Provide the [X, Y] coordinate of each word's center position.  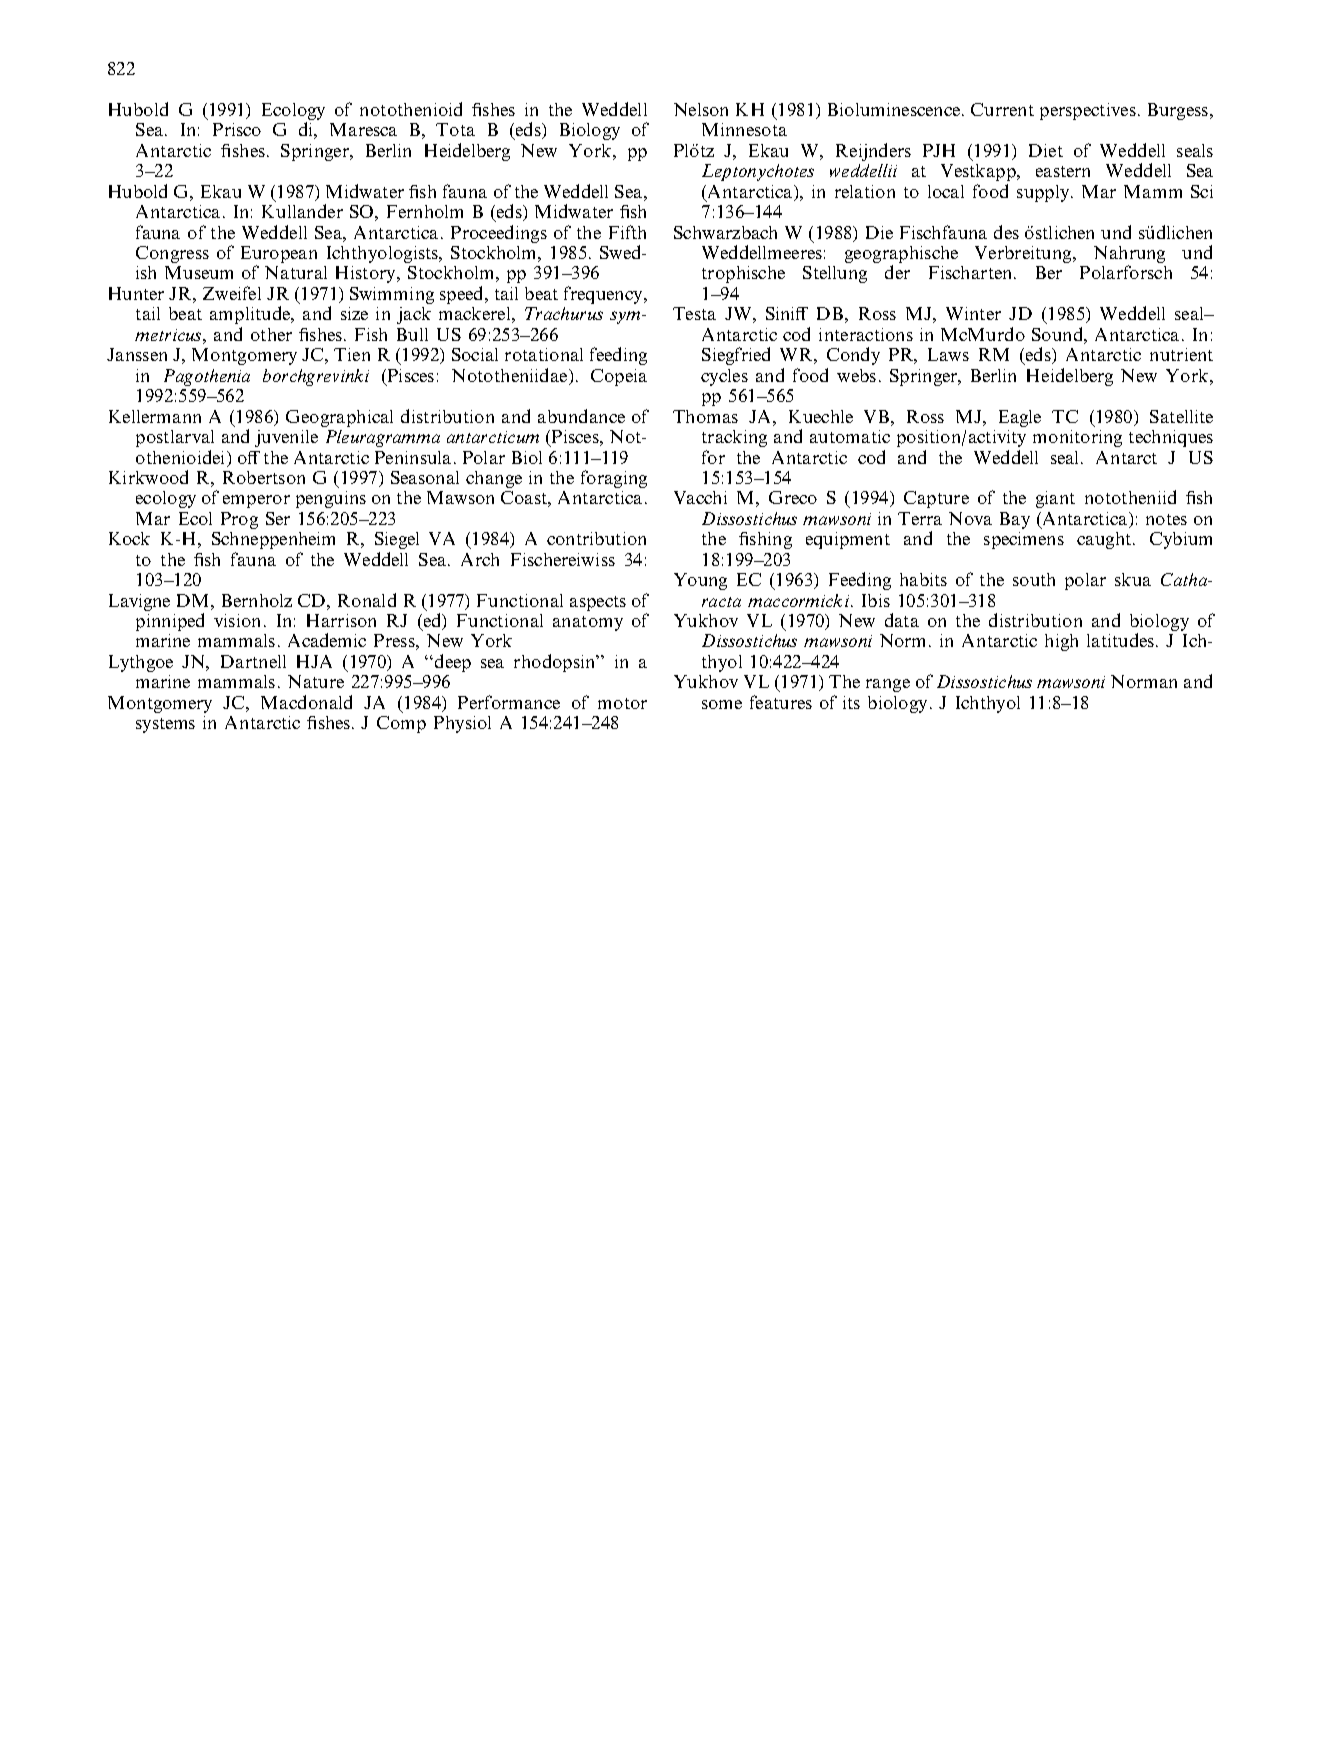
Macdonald [306, 702]
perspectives [1088, 111]
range [888, 685]
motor [622, 703]
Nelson [701, 109]
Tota [455, 129]
